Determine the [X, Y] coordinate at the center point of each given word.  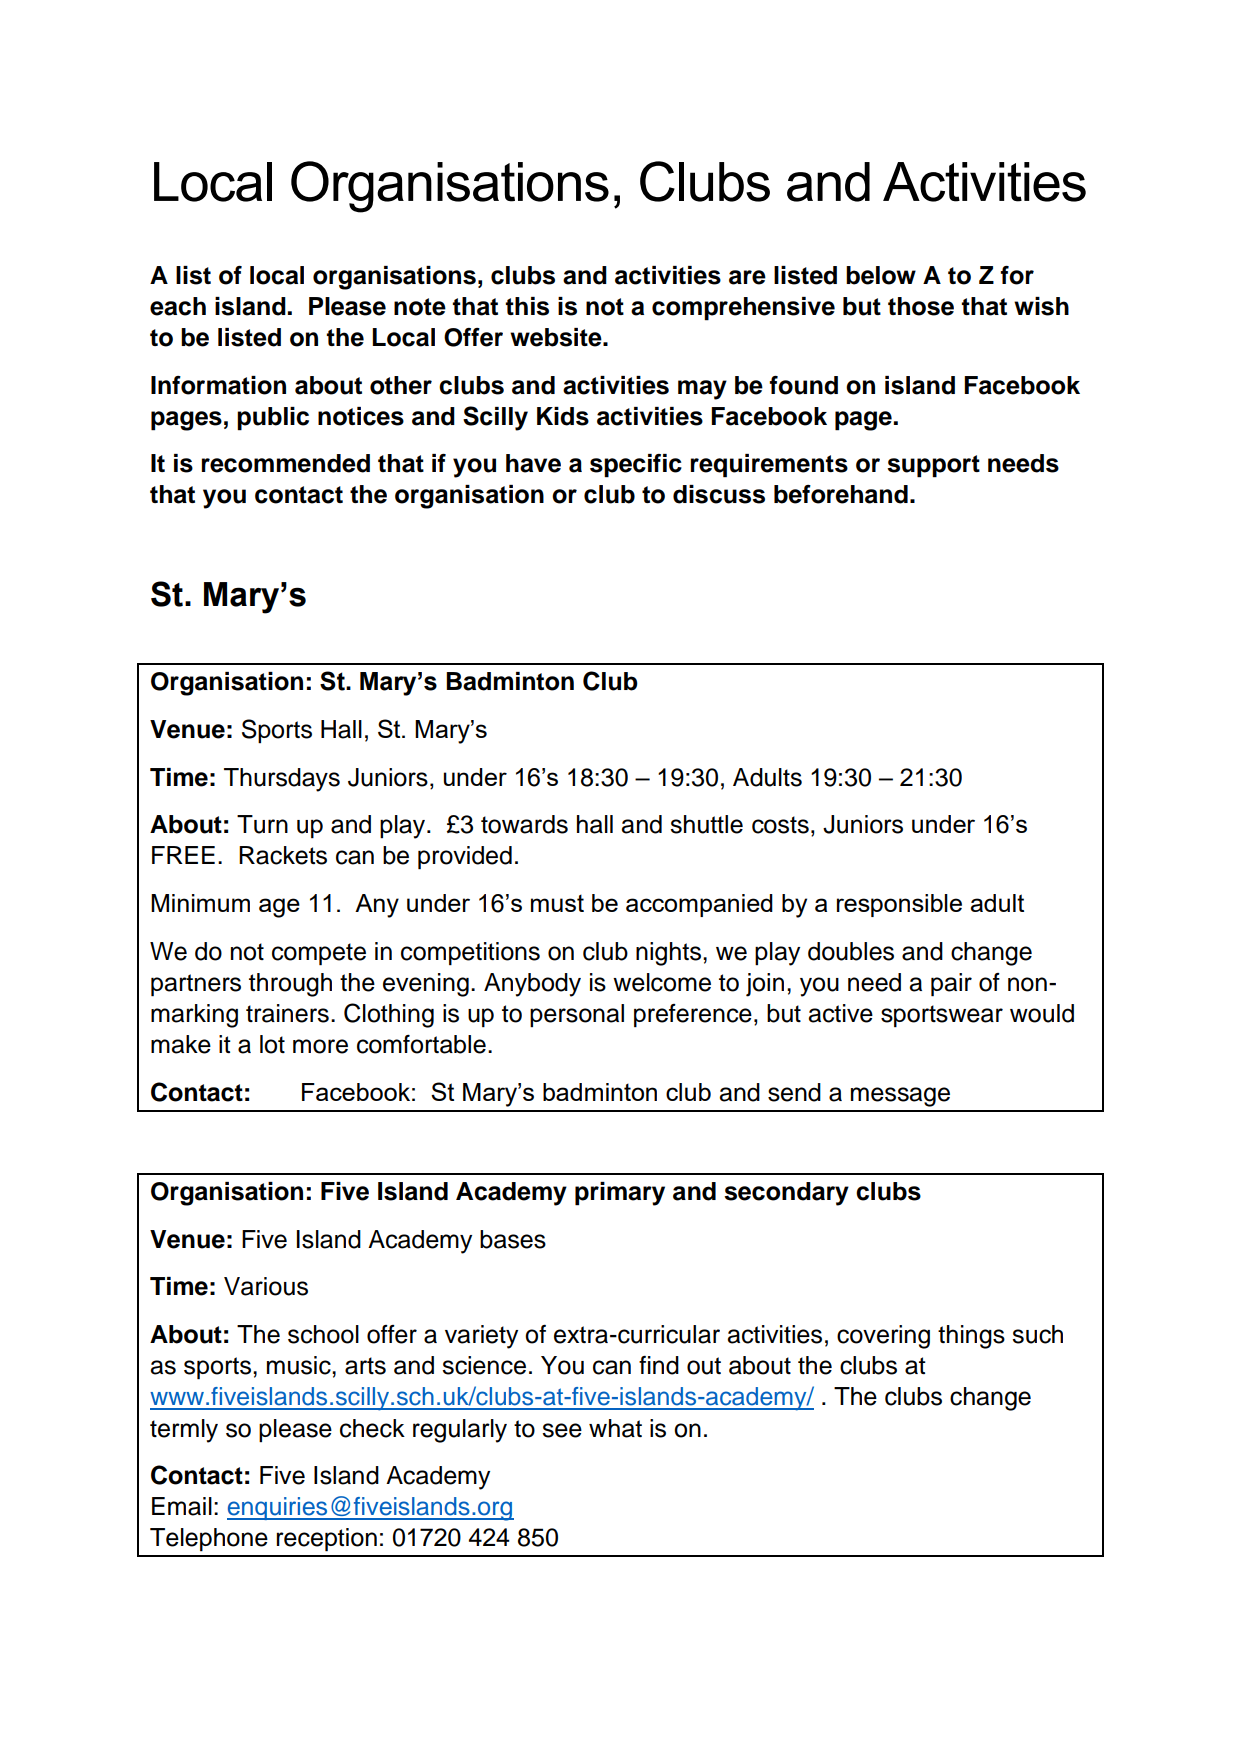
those [921, 306]
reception [326, 1540]
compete [319, 954]
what [615, 1428]
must [557, 903]
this [527, 306]
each [178, 306]
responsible [899, 905]
